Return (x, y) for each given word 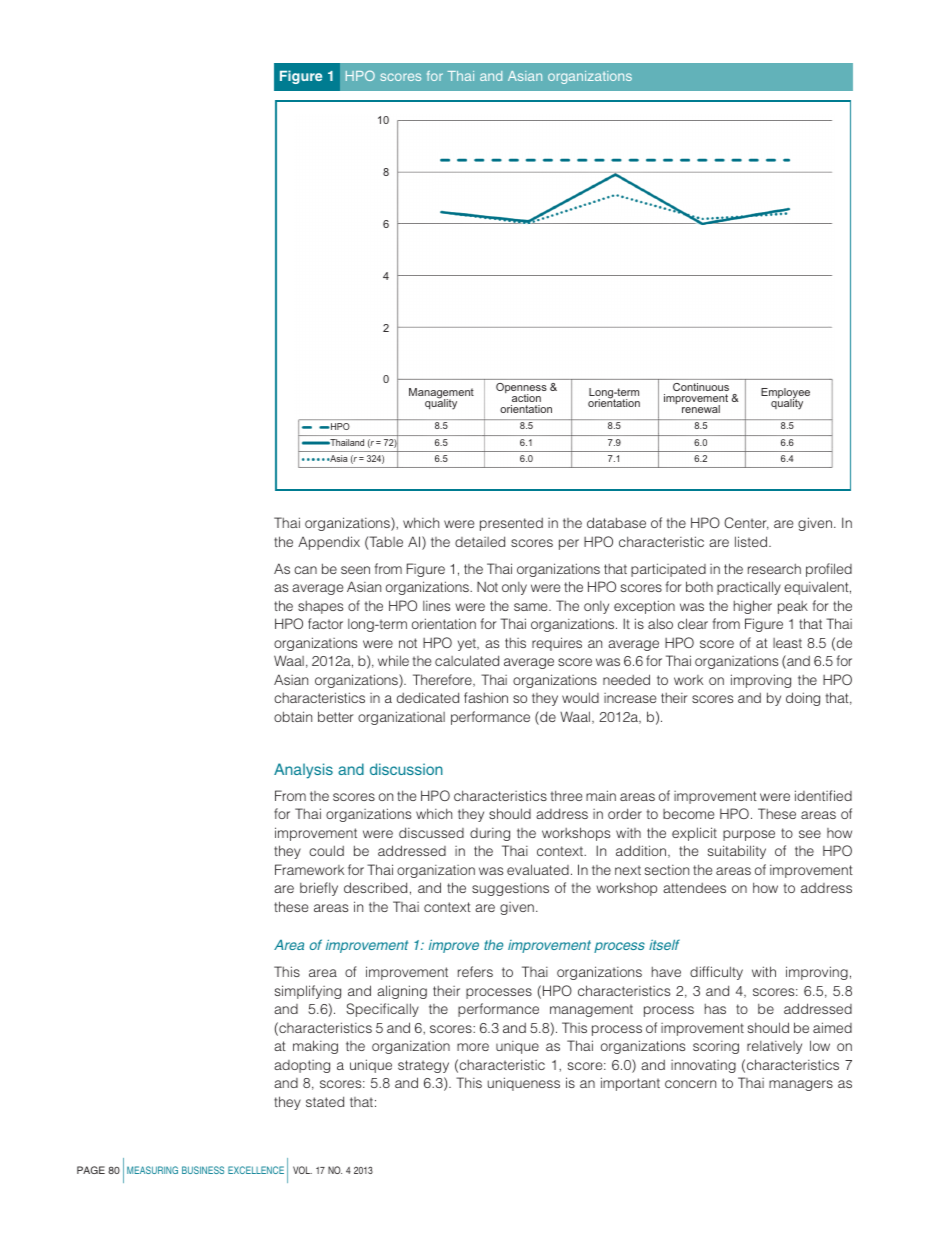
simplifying (308, 992)
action (526, 398)
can (305, 570)
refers (475, 971)
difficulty (716, 973)
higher (753, 607)
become (688, 814)
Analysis (303, 771)
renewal (701, 409)
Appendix (329, 543)
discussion (406, 769)
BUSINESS (203, 1170)
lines (436, 606)
